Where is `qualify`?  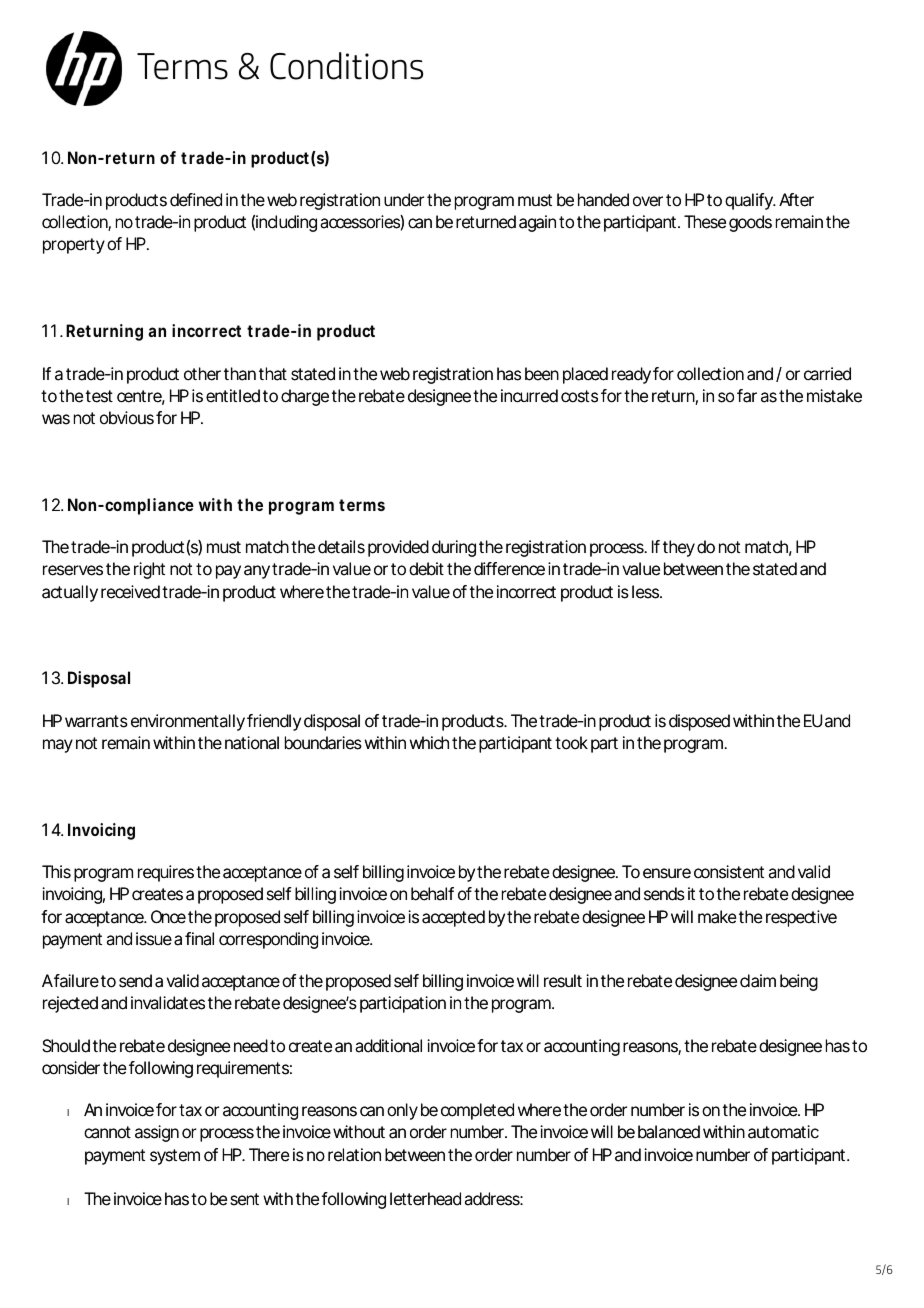
qualify is located at coordinates (749, 201).
